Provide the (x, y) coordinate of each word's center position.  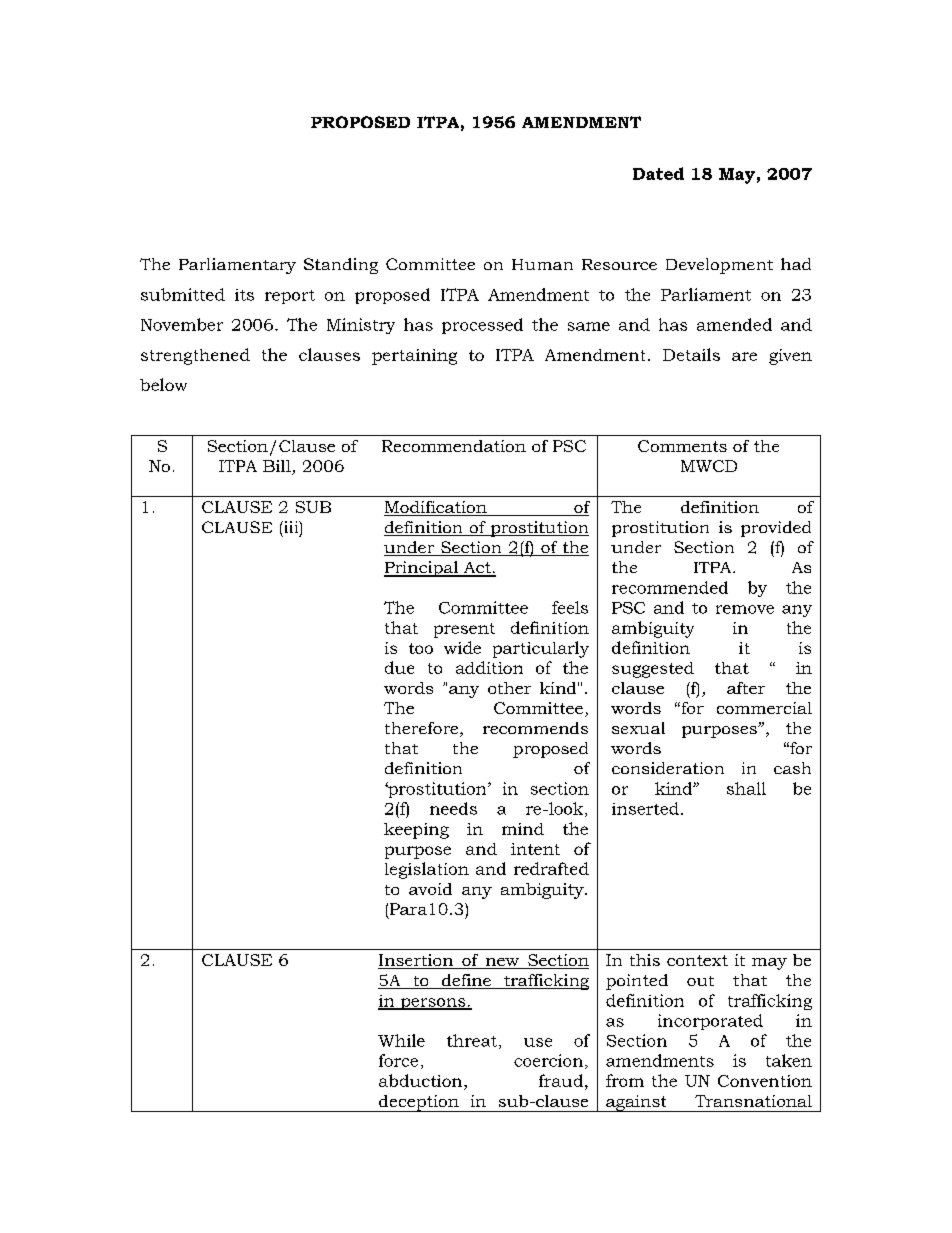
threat (472, 1040)
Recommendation (454, 446)
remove (745, 609)
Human (542, 264)
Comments (682, 446)
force (398, 1060)
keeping (416, 831)
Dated (658, 173)
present (464, 630)
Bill (278, 467)
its (244, 295)
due (399, 667)
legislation (427, 870)
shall (746, 788)
